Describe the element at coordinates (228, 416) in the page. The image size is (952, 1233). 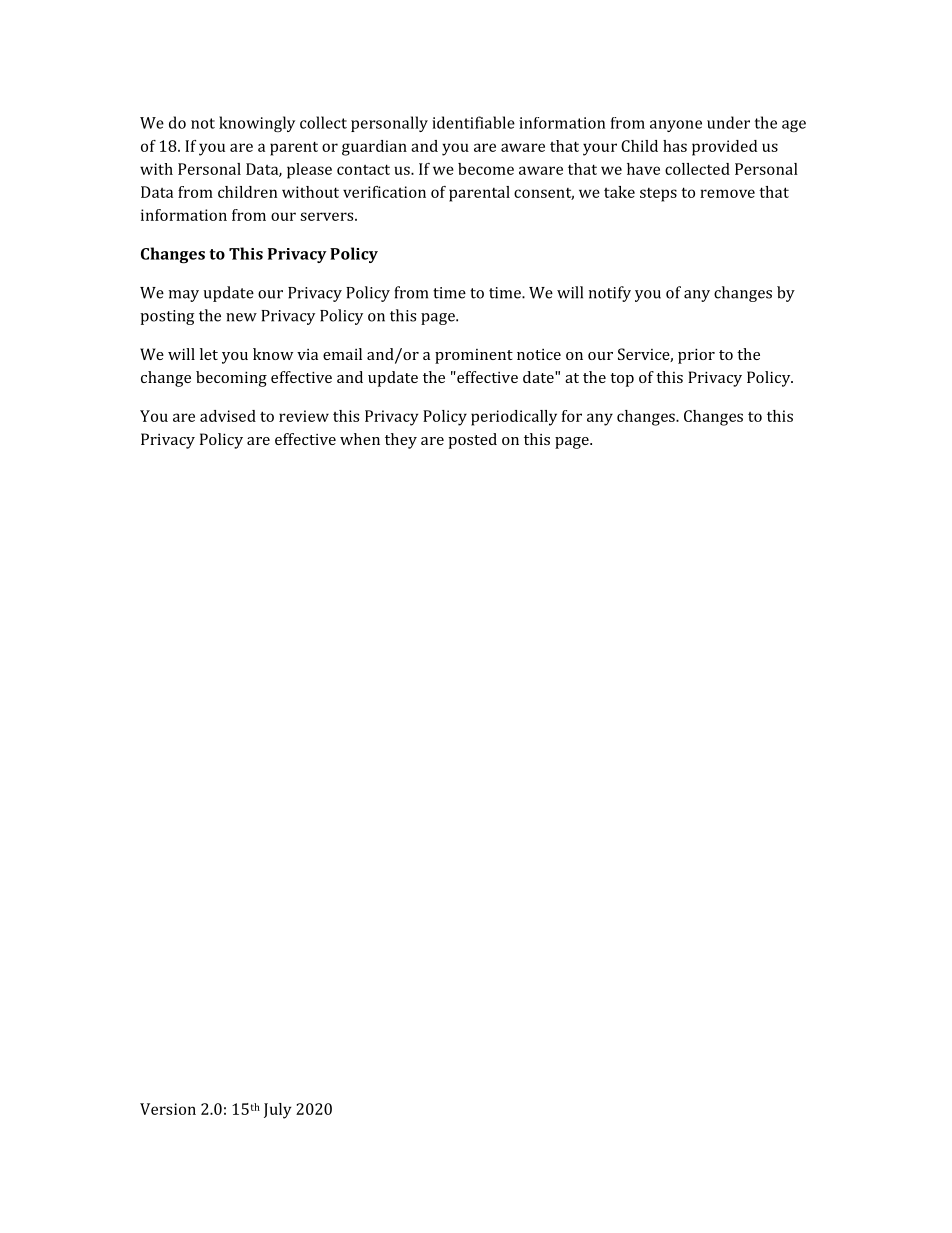
I see `advised` at that location.
